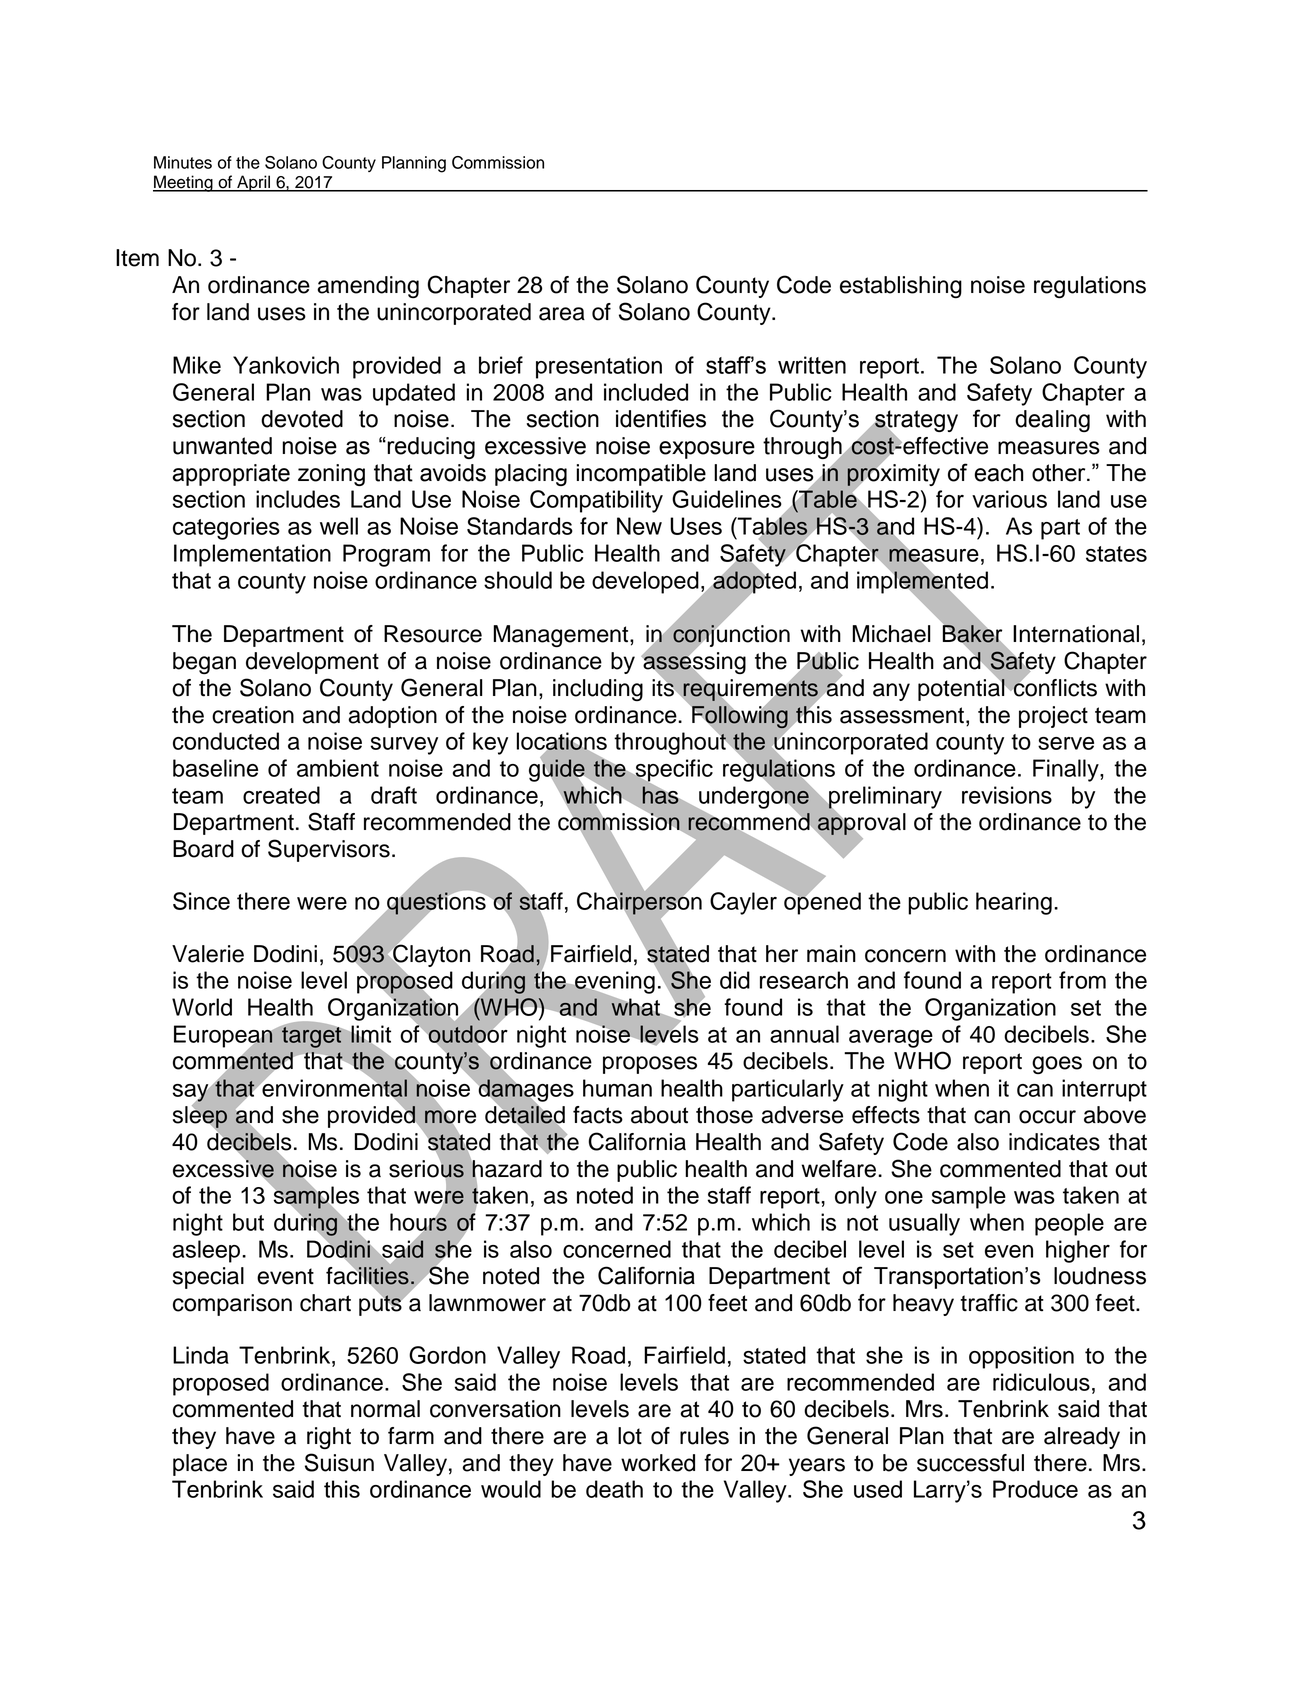  What do you see at coordinates (641, 475) in the image?
I see `incompatible` at bounding box center [641, 475].
